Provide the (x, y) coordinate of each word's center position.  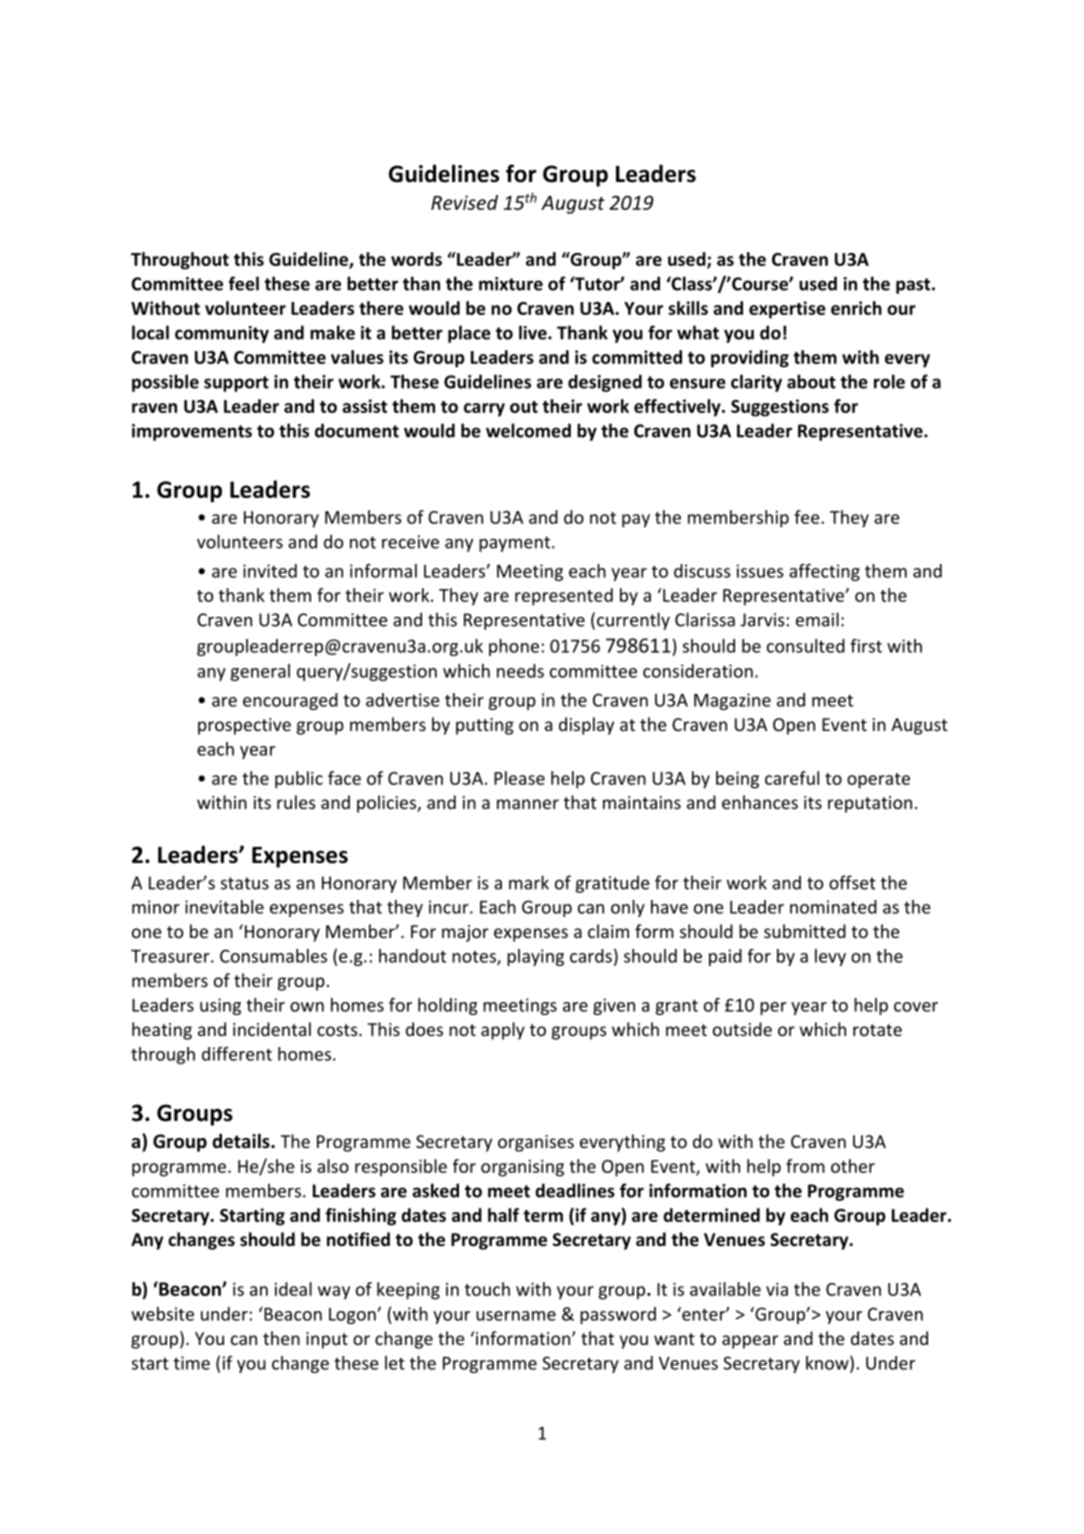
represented (564, 597)
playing (535, 957)
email (817, 619)
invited (270, 571)
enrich (856, 308)
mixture (511, 284)
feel (243, 283)
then (281, 1338)
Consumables (273, 956)
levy (830, 957)
